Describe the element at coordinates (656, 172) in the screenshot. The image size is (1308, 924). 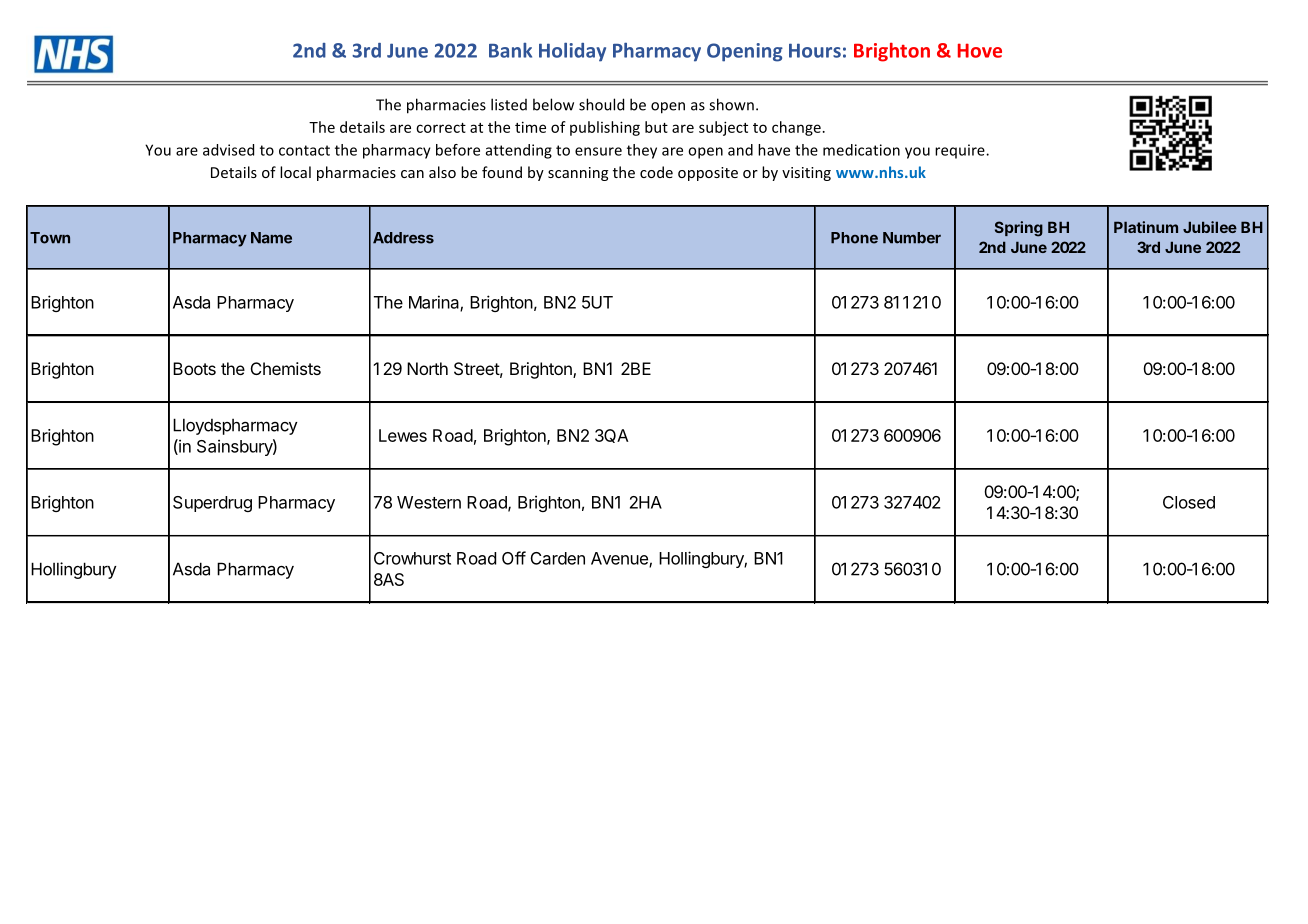
I see `code` at that location.
